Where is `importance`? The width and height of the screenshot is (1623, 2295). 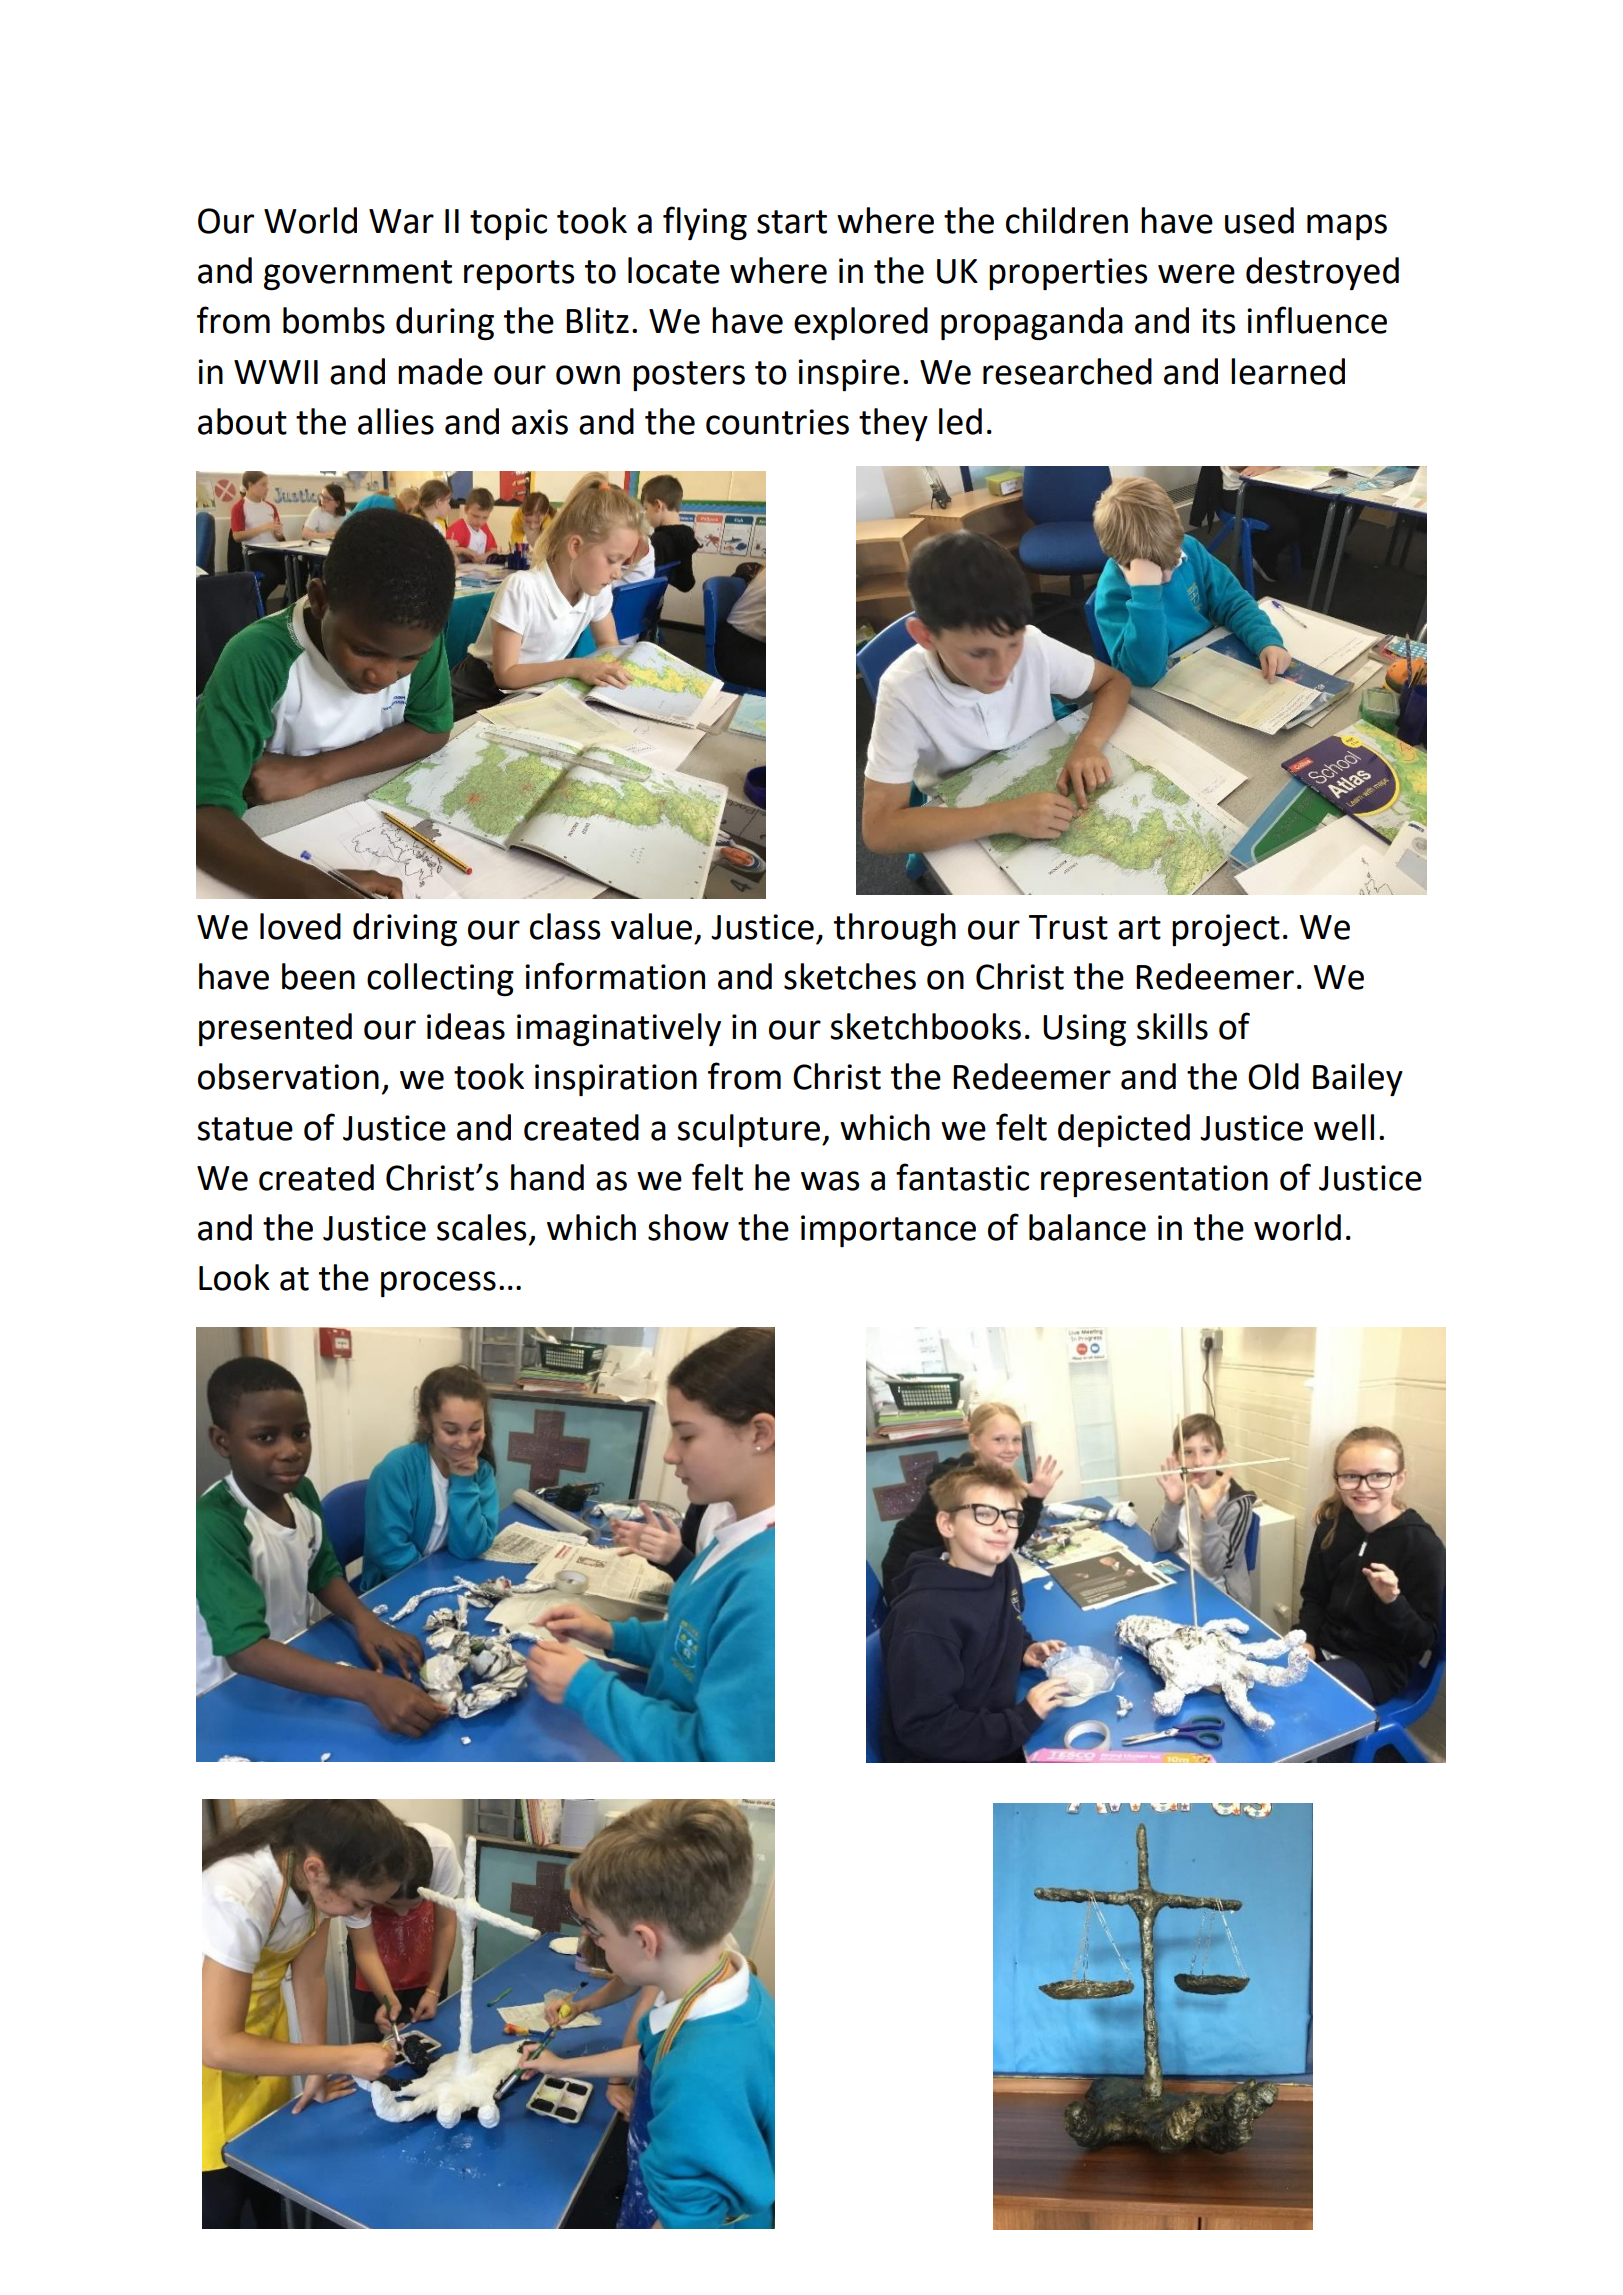
importance is located at coordinates (888, 1231).
